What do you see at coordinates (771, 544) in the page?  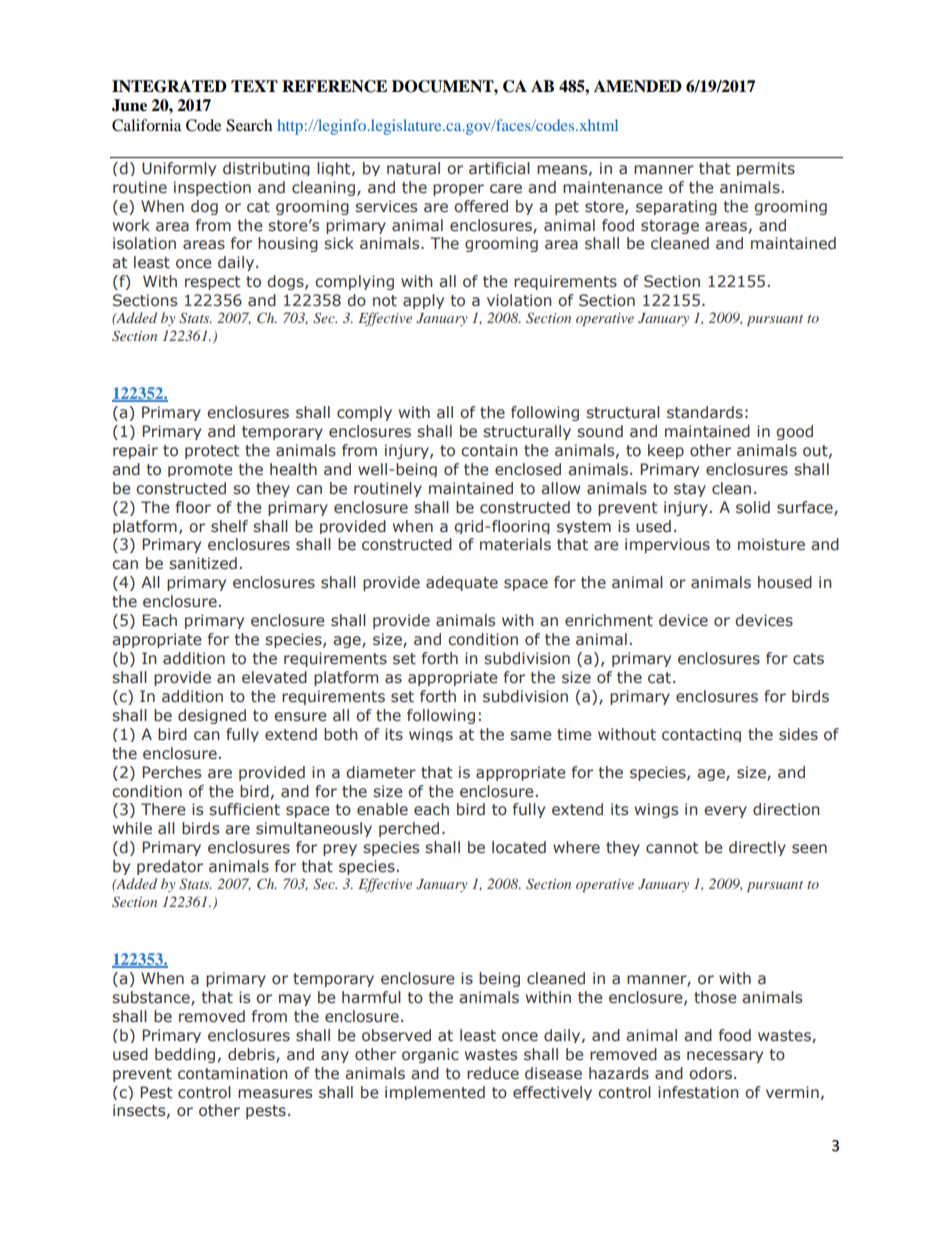 I see `moisture` at bounding box center [771, 544].
